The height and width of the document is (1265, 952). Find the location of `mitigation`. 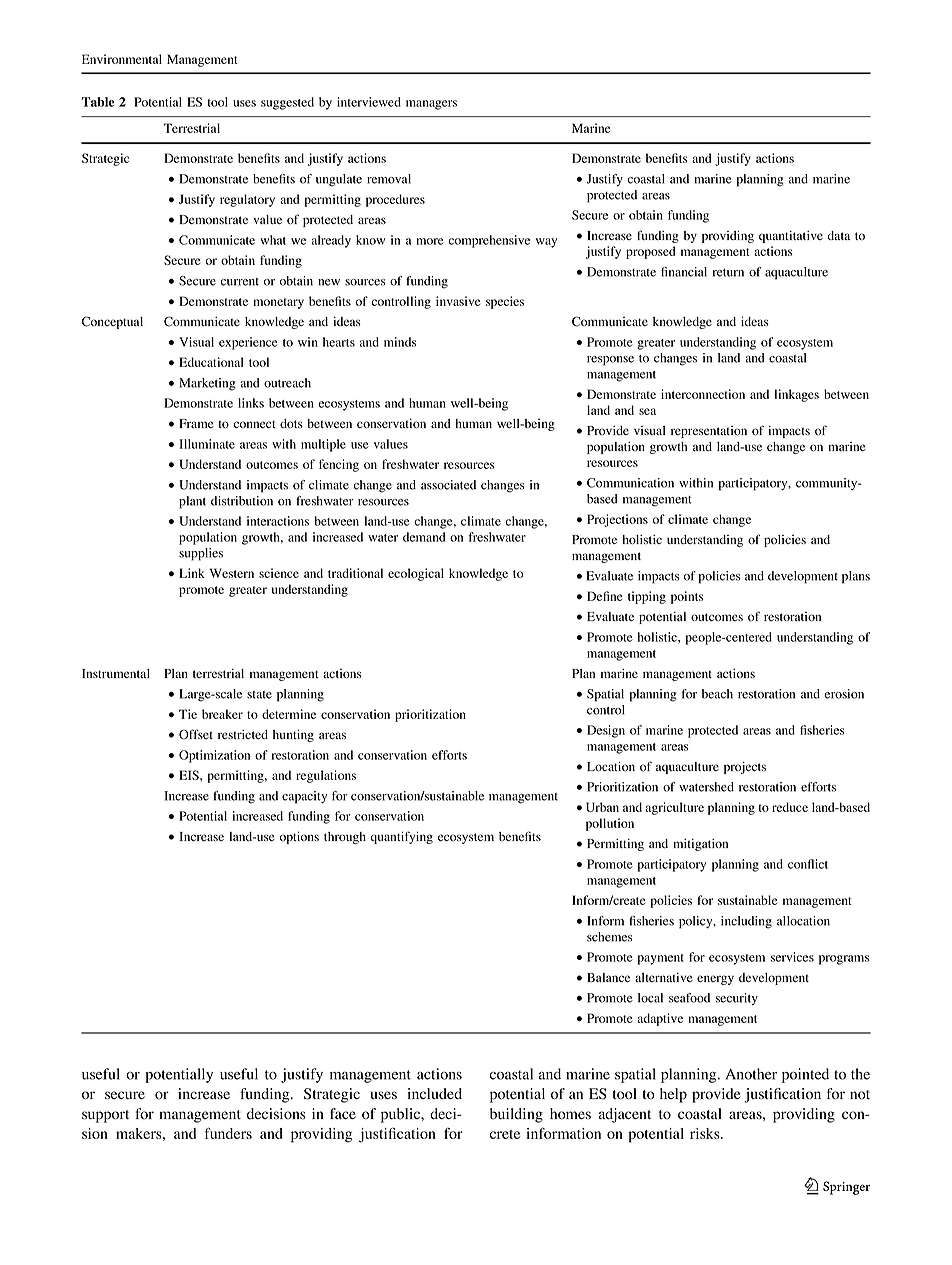

mitigation is located at coordinates (700, 845).
